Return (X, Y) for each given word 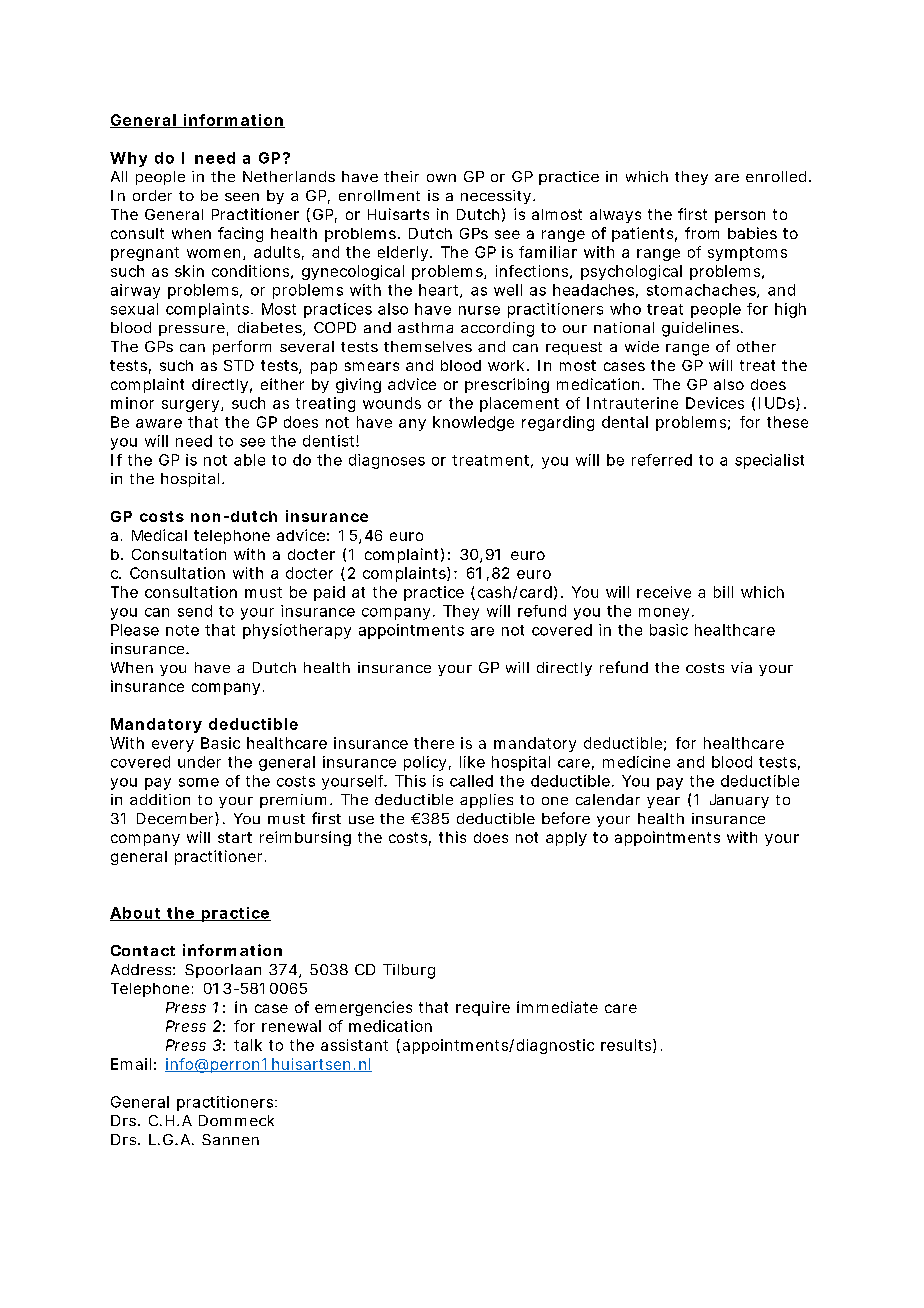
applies (486, 801)
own (441, 178)
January (739, 801)
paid (329, 593)
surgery (190, 406)
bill (723, 592)
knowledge (473, 423)
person (740, 217)
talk (248, 1045)
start (235, 837)
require (483, 1008)
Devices (715, 403)
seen (242, 197)
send (195, 611)
